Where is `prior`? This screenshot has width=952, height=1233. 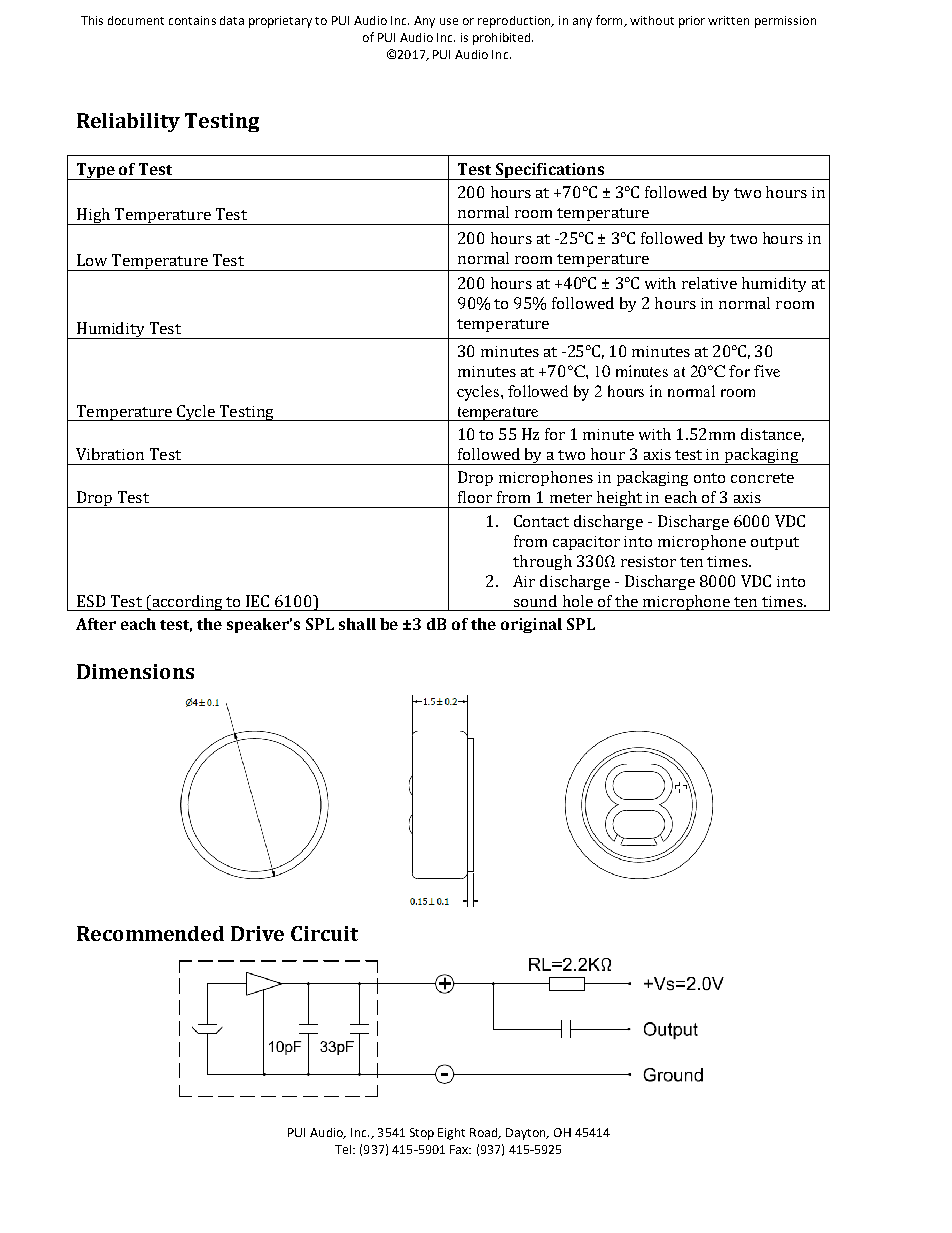
prior is located at coordinates (692, 22).
